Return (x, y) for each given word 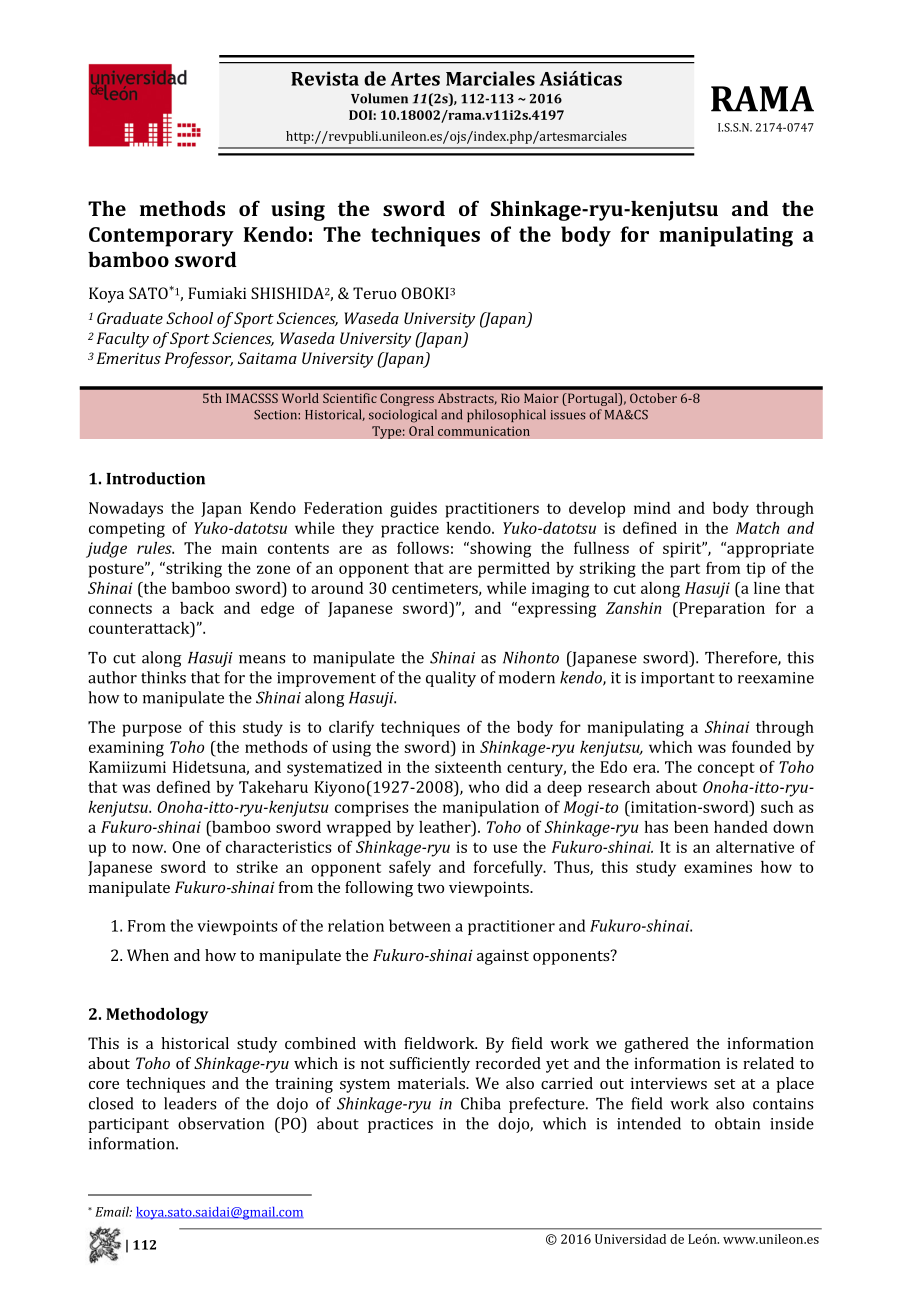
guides (413, 510)
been (691, 827)
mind (652, 508)
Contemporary (161, 237)
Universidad (630, 1239)
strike (257, 867)
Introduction (155, 478)
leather (446, 828)
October (653, 398)
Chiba (481, 1103)
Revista (325, 78)
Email (113, 1211)
